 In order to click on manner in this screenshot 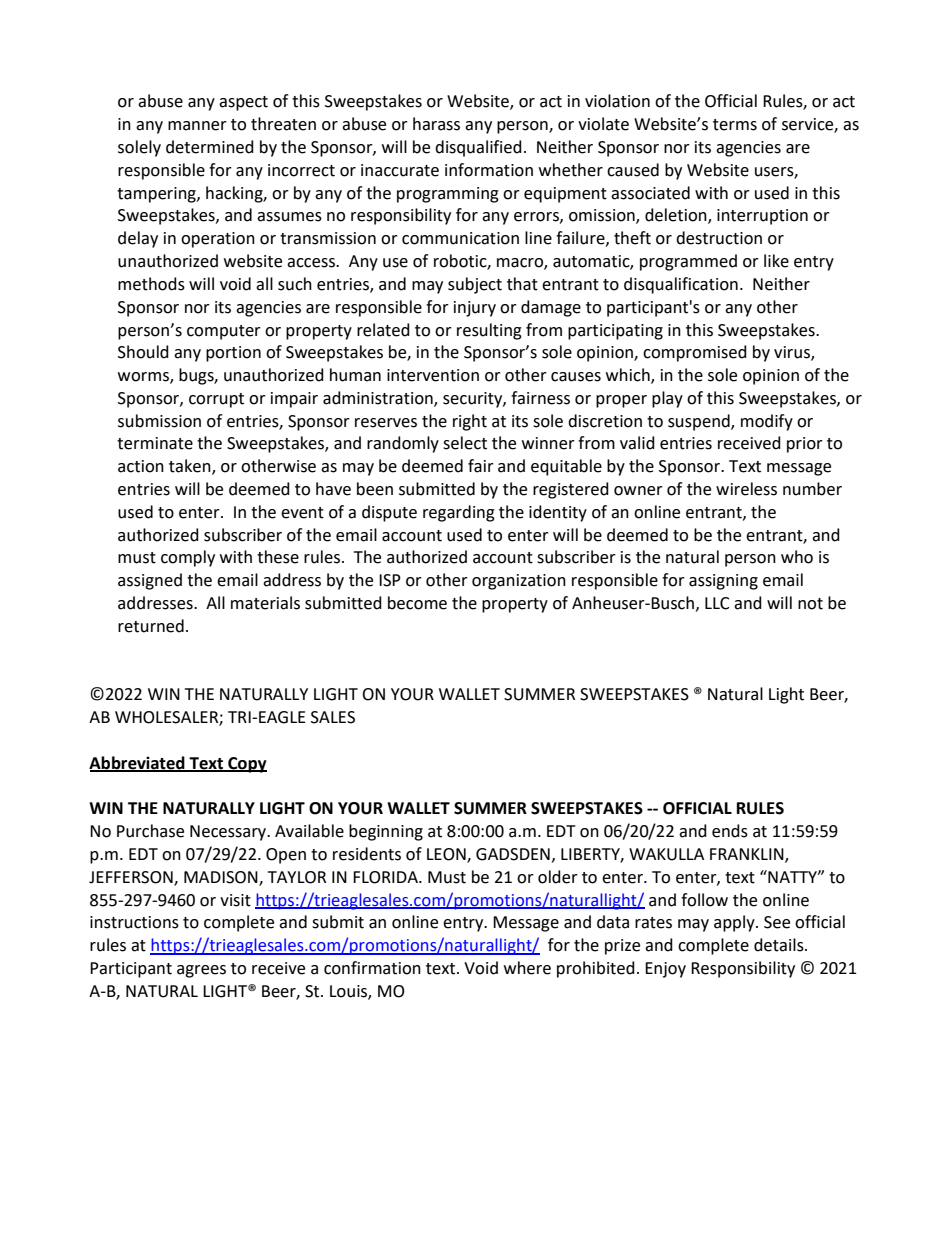, I will do `click(197, 126)`.
